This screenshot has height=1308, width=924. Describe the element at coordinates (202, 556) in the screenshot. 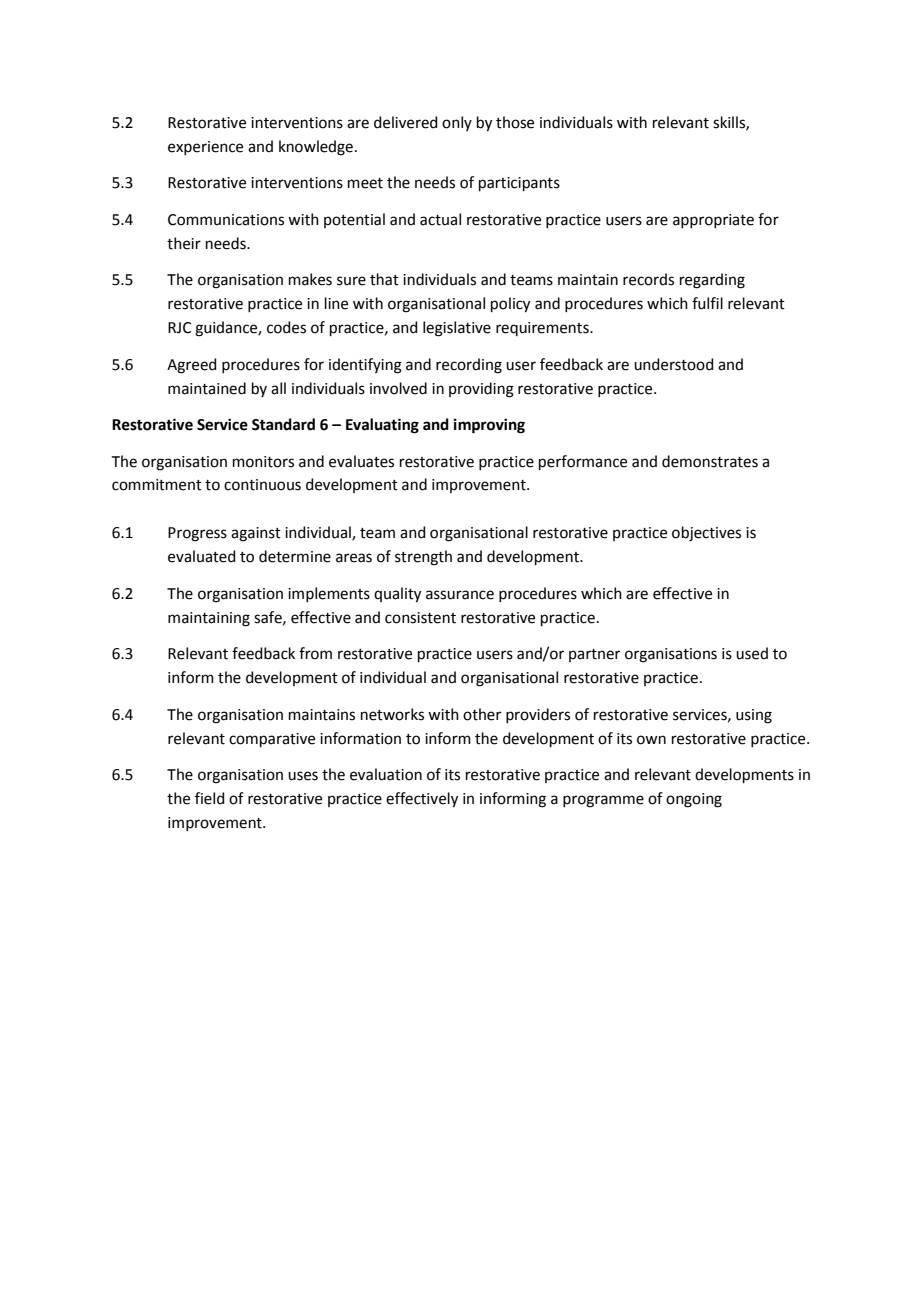

I see `evaluated` at that location.
